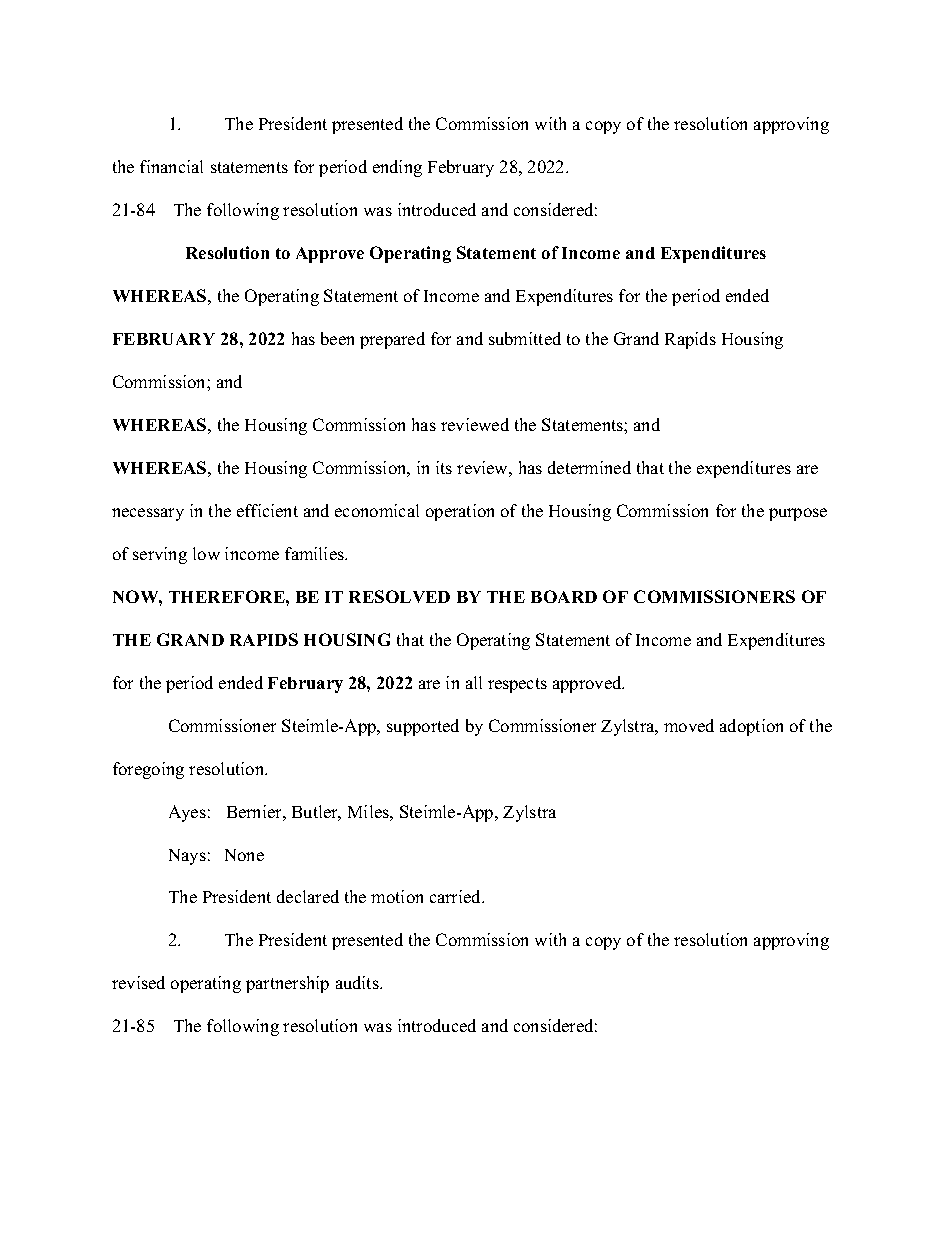  Describe the element at coordinates (457, 896) in the screenshot. I see `carried` at that location.
